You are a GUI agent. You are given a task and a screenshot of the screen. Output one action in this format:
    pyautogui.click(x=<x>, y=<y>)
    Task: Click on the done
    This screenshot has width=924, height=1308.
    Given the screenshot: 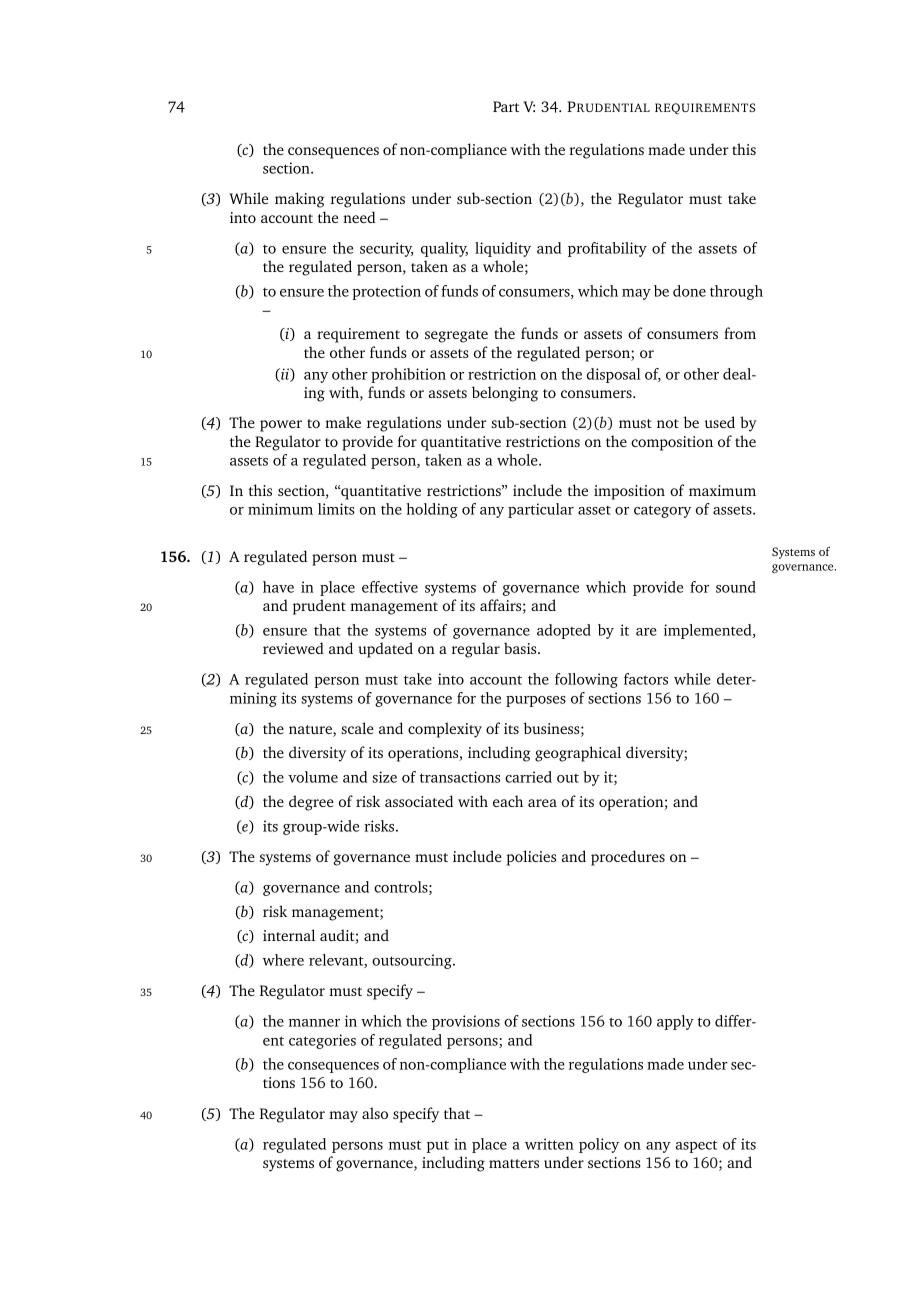 What is the action you would take?
    pyautogui.click(x=689, y=291)
